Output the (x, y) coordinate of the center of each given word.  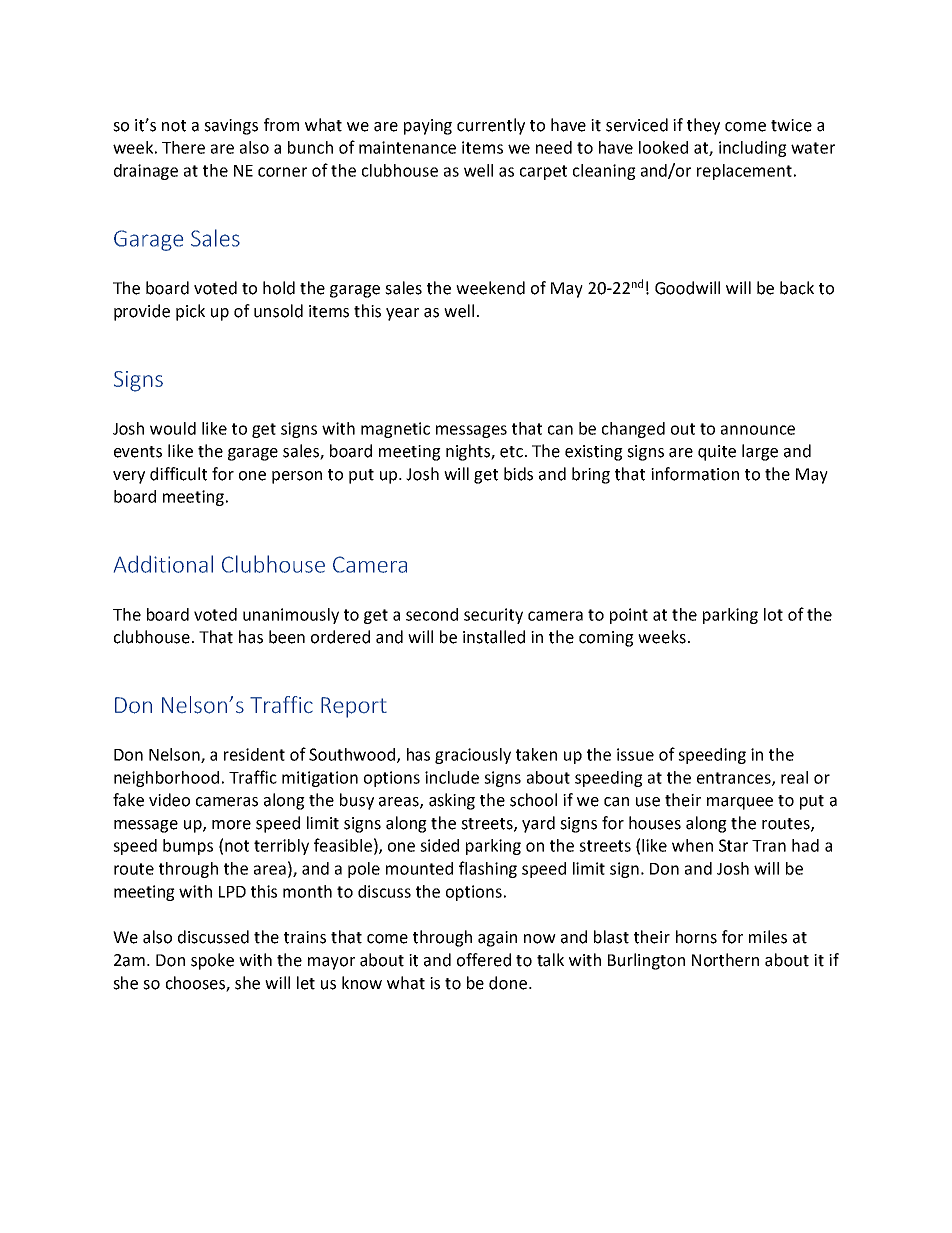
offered (484, 960)
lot (773, 614)
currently (491, 126)
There (183, 147)
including (753, 149)
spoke (212, 961)
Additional (163, 564)
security (493, 616)
